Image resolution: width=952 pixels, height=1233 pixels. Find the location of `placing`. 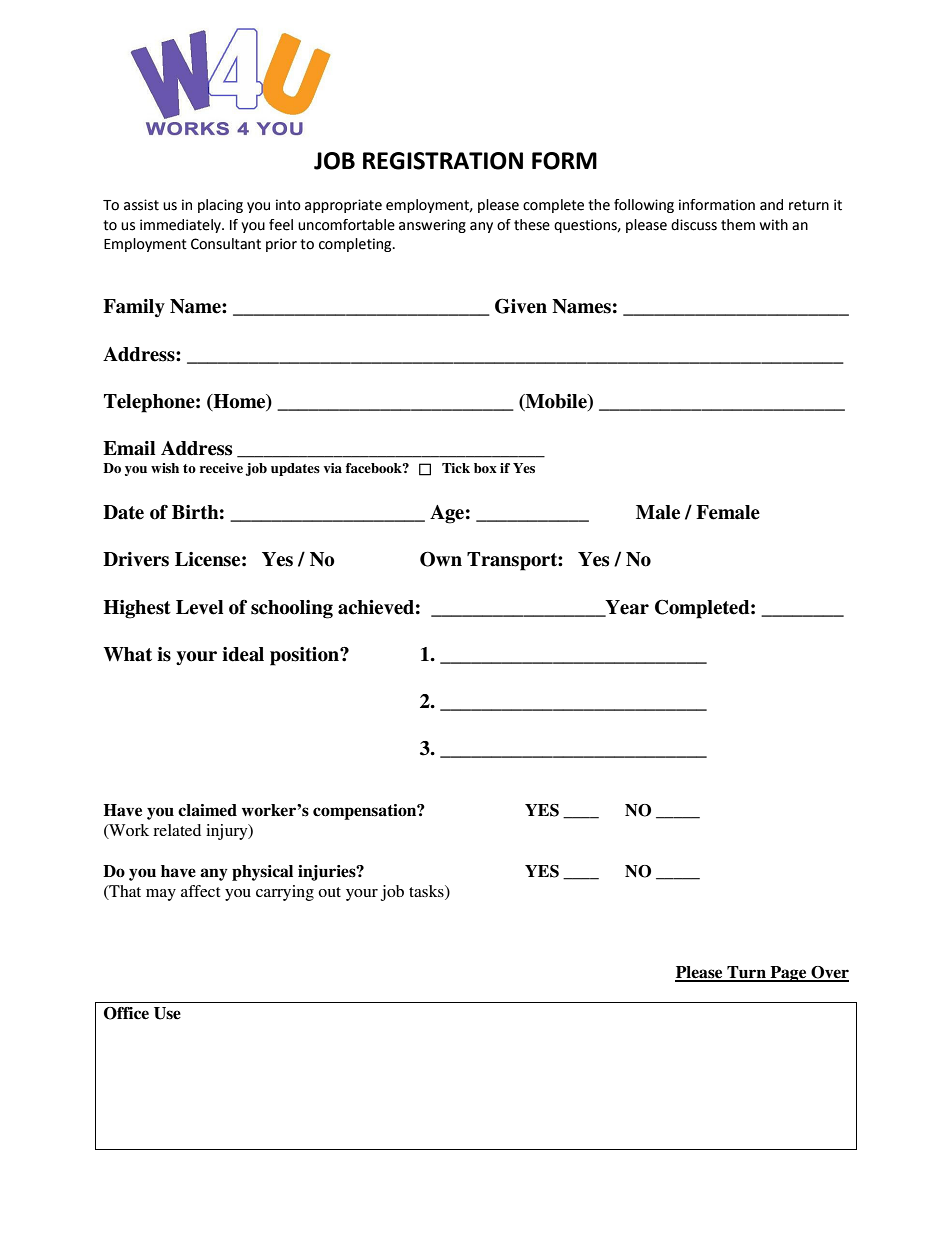

placing is located at coordinates (220, 206).
